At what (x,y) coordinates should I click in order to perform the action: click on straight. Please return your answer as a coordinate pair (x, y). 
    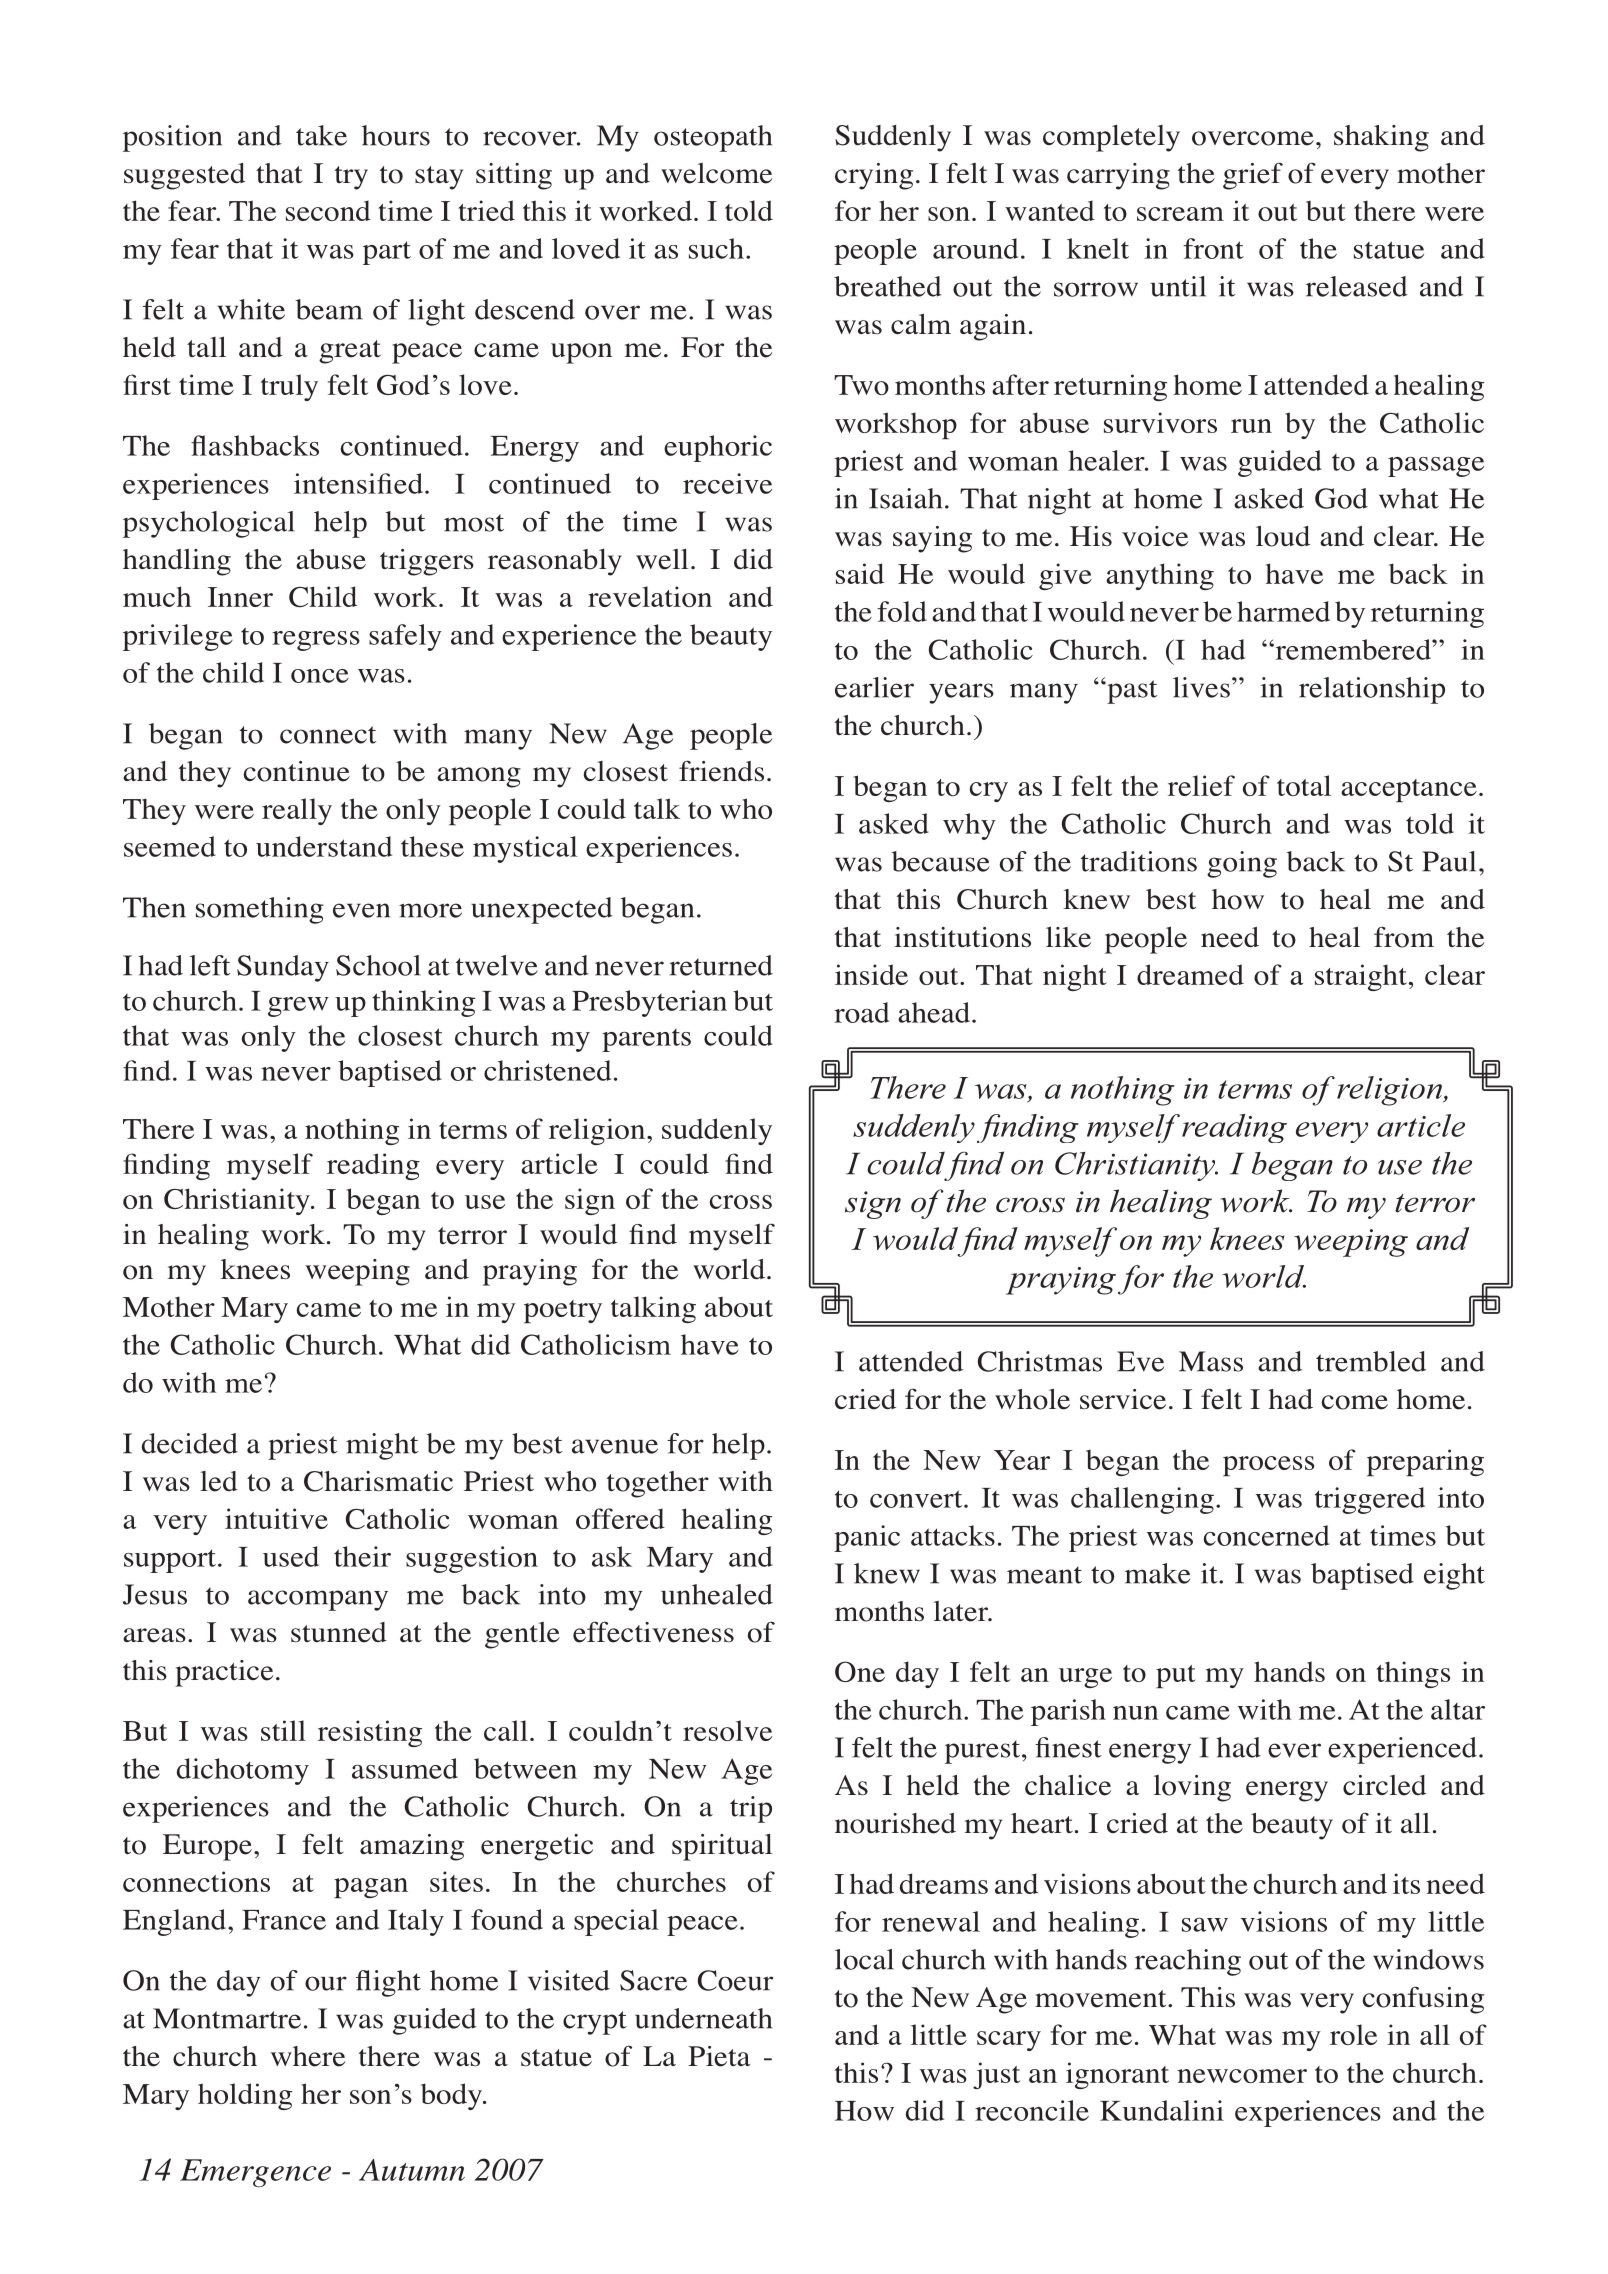
    Looking at the image, I should click on (1361, 977).
